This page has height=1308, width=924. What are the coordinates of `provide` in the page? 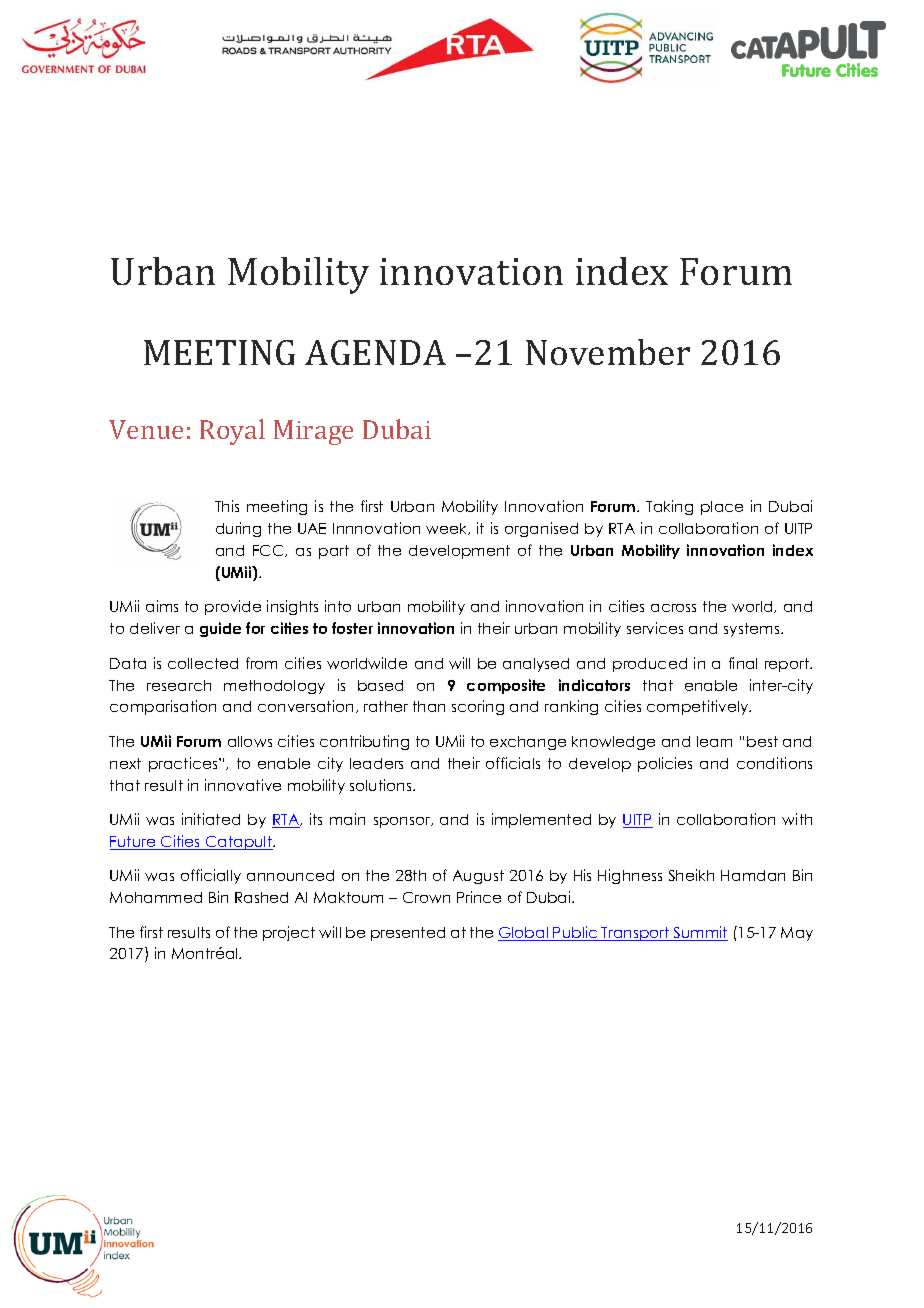 It's located at (233, 607).
